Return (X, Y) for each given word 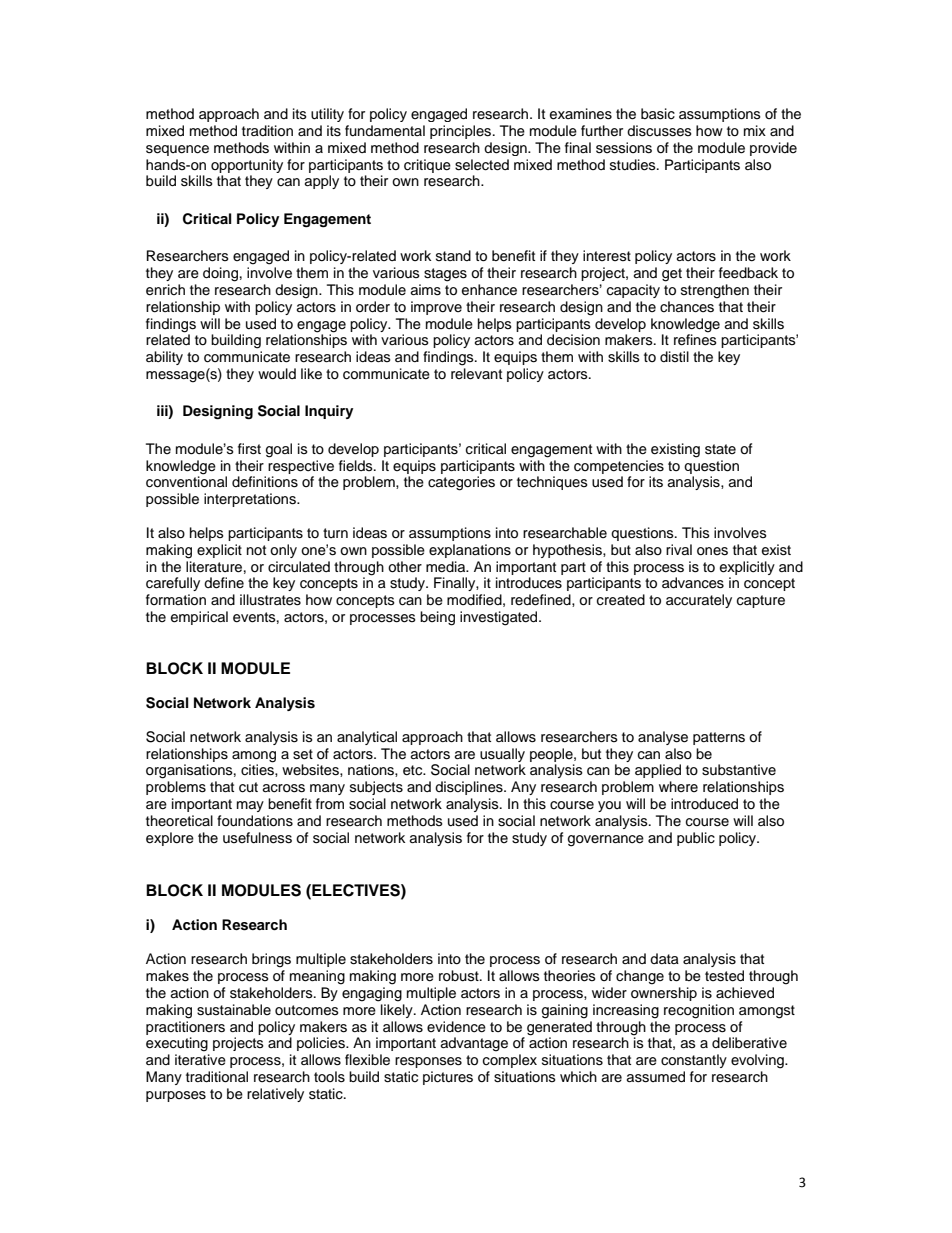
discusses (659, 131)
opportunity (247, 166)
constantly (694, 1061)
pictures (448, 1078)
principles (462, 132)
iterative (200, 1060)
